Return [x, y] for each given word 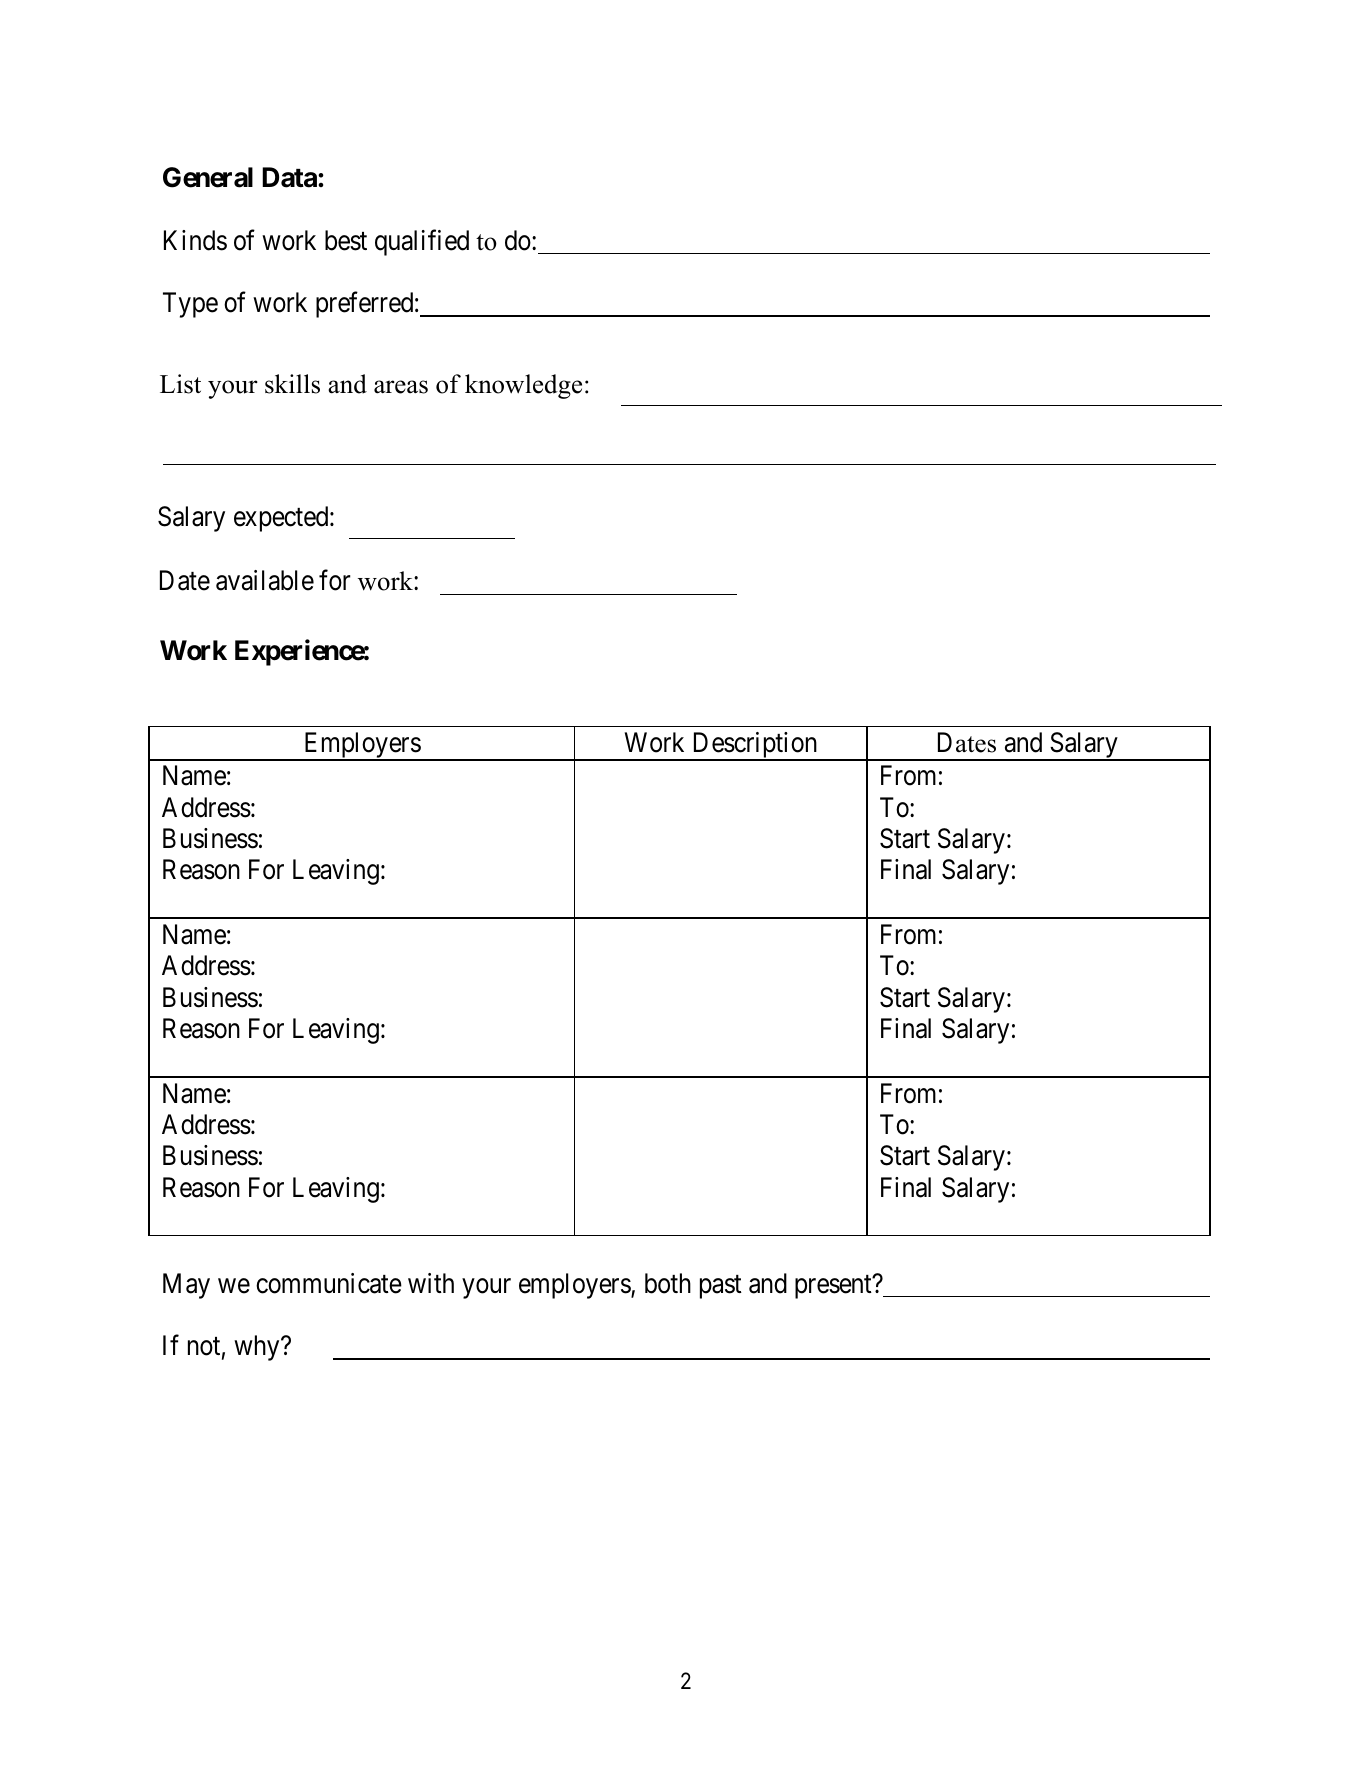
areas [401, 387]
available [265, 580]
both [668, 1283]
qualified [422, 242]
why [258, 1348]
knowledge [523, 386]
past [721, 1287]
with [431, 1283]
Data [290, 177]
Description [755, 746]
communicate [329, 1283]
